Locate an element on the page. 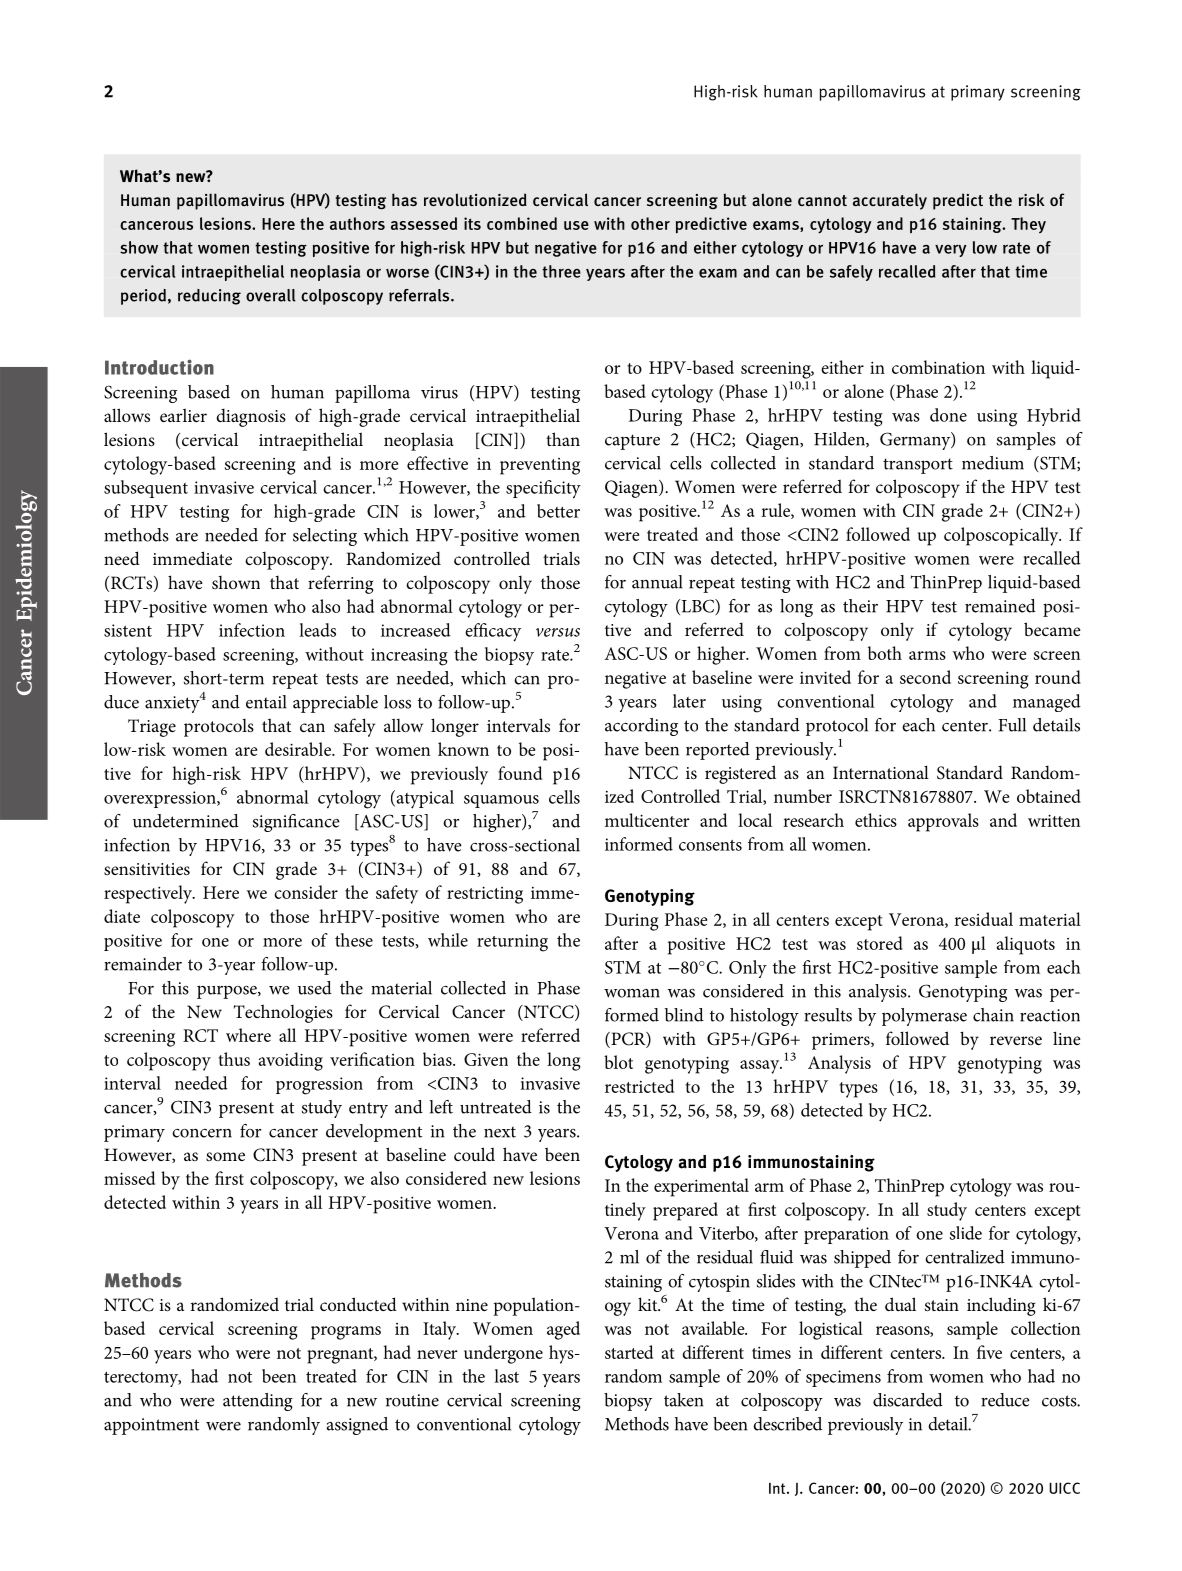 The image size is (1182, 1571). attending is located at coordinates (258, 1402).
